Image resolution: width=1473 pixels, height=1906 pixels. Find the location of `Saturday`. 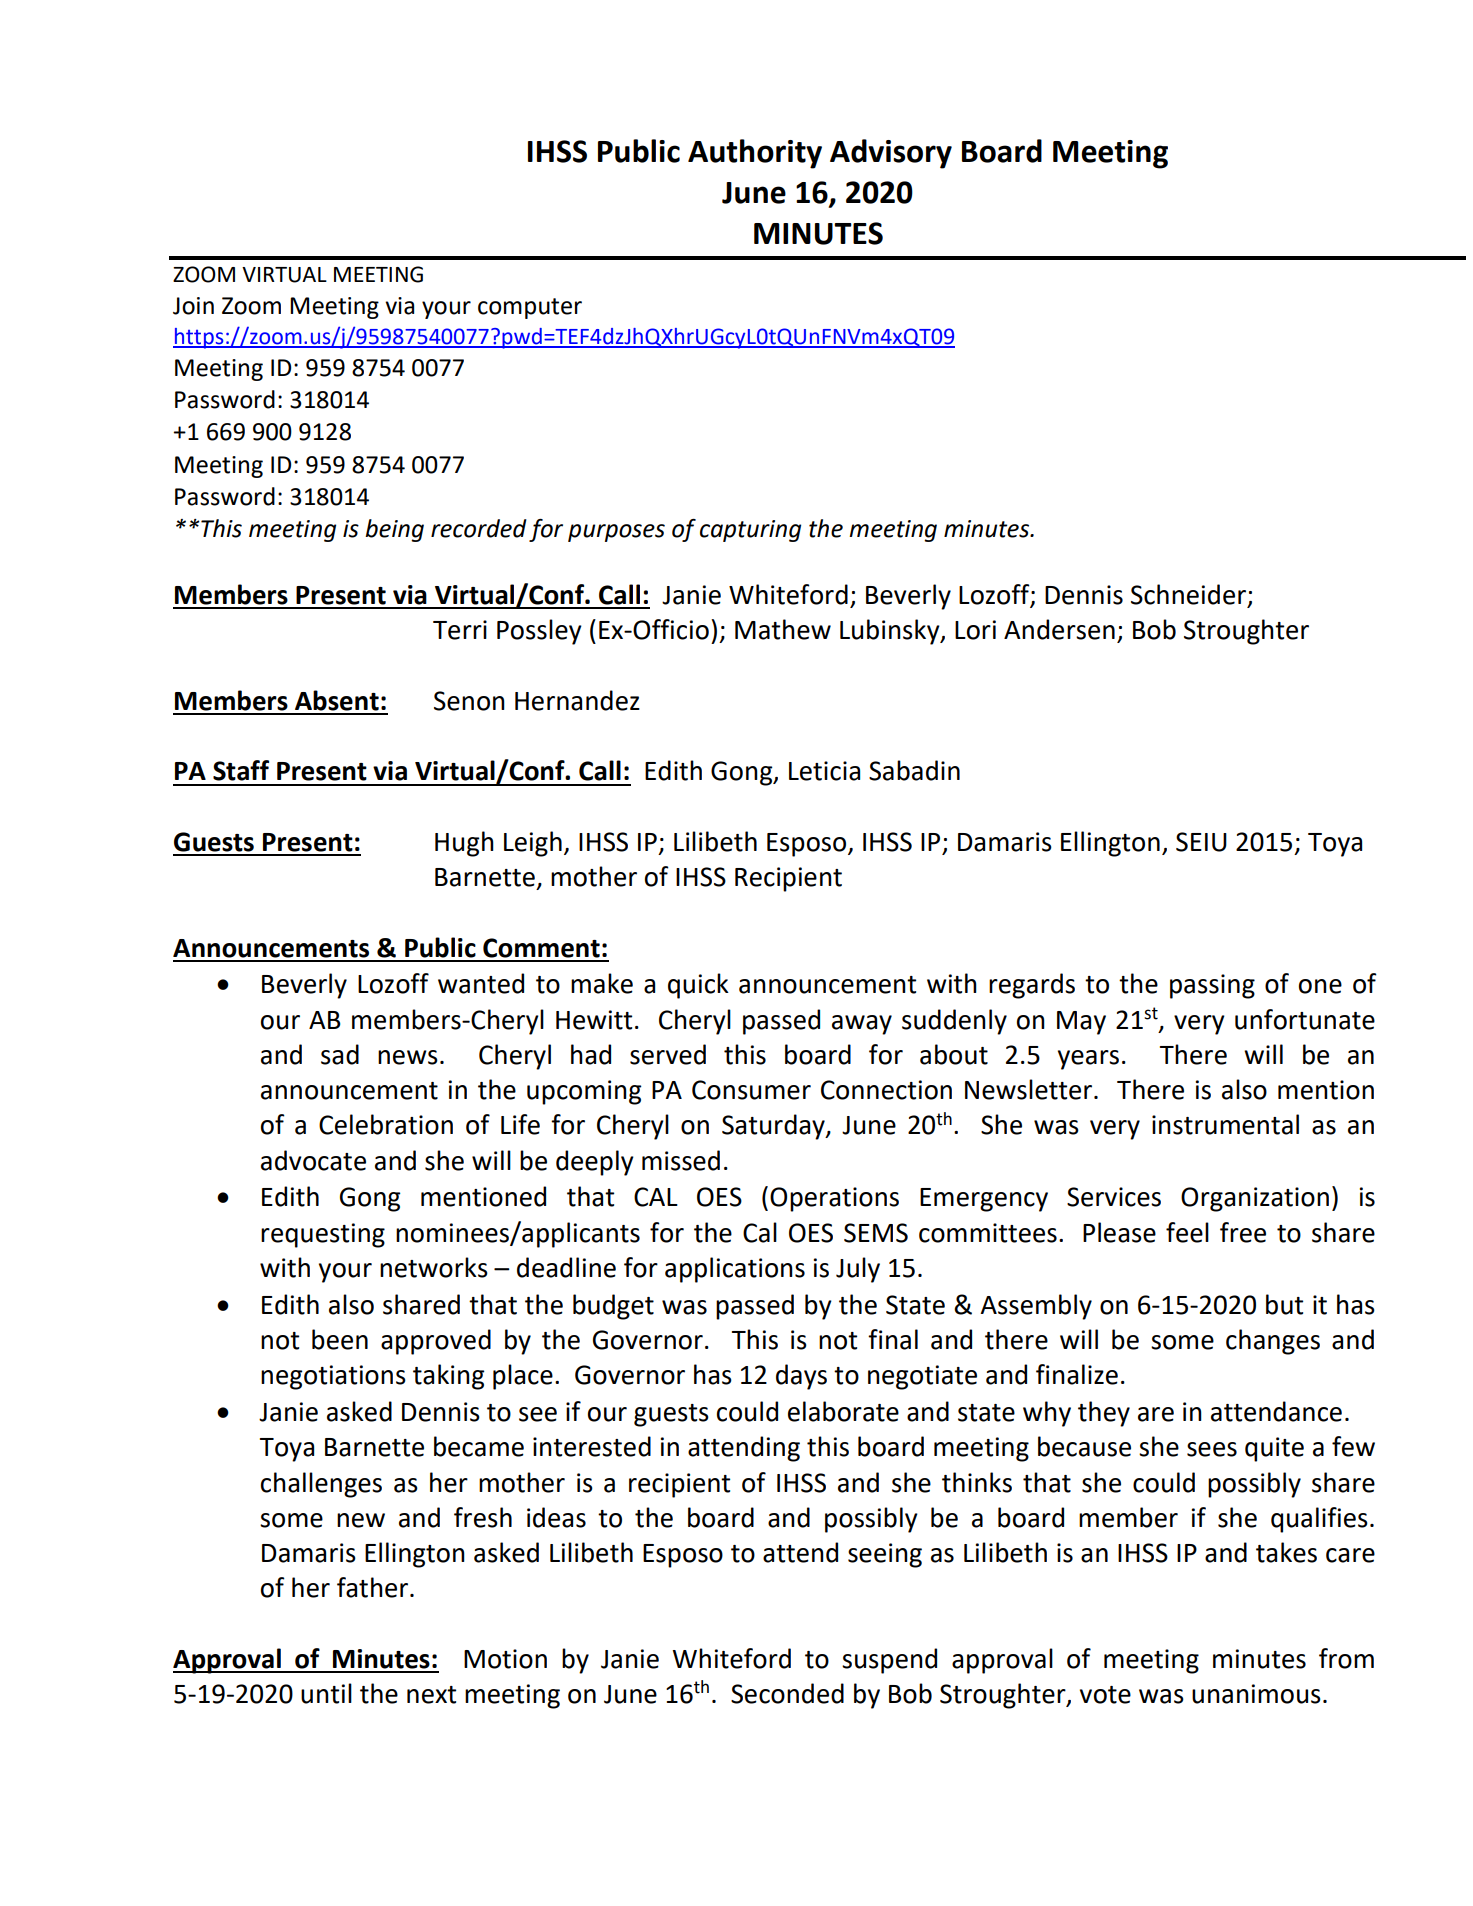

Saturday is located at coordinates (774, 1127).
